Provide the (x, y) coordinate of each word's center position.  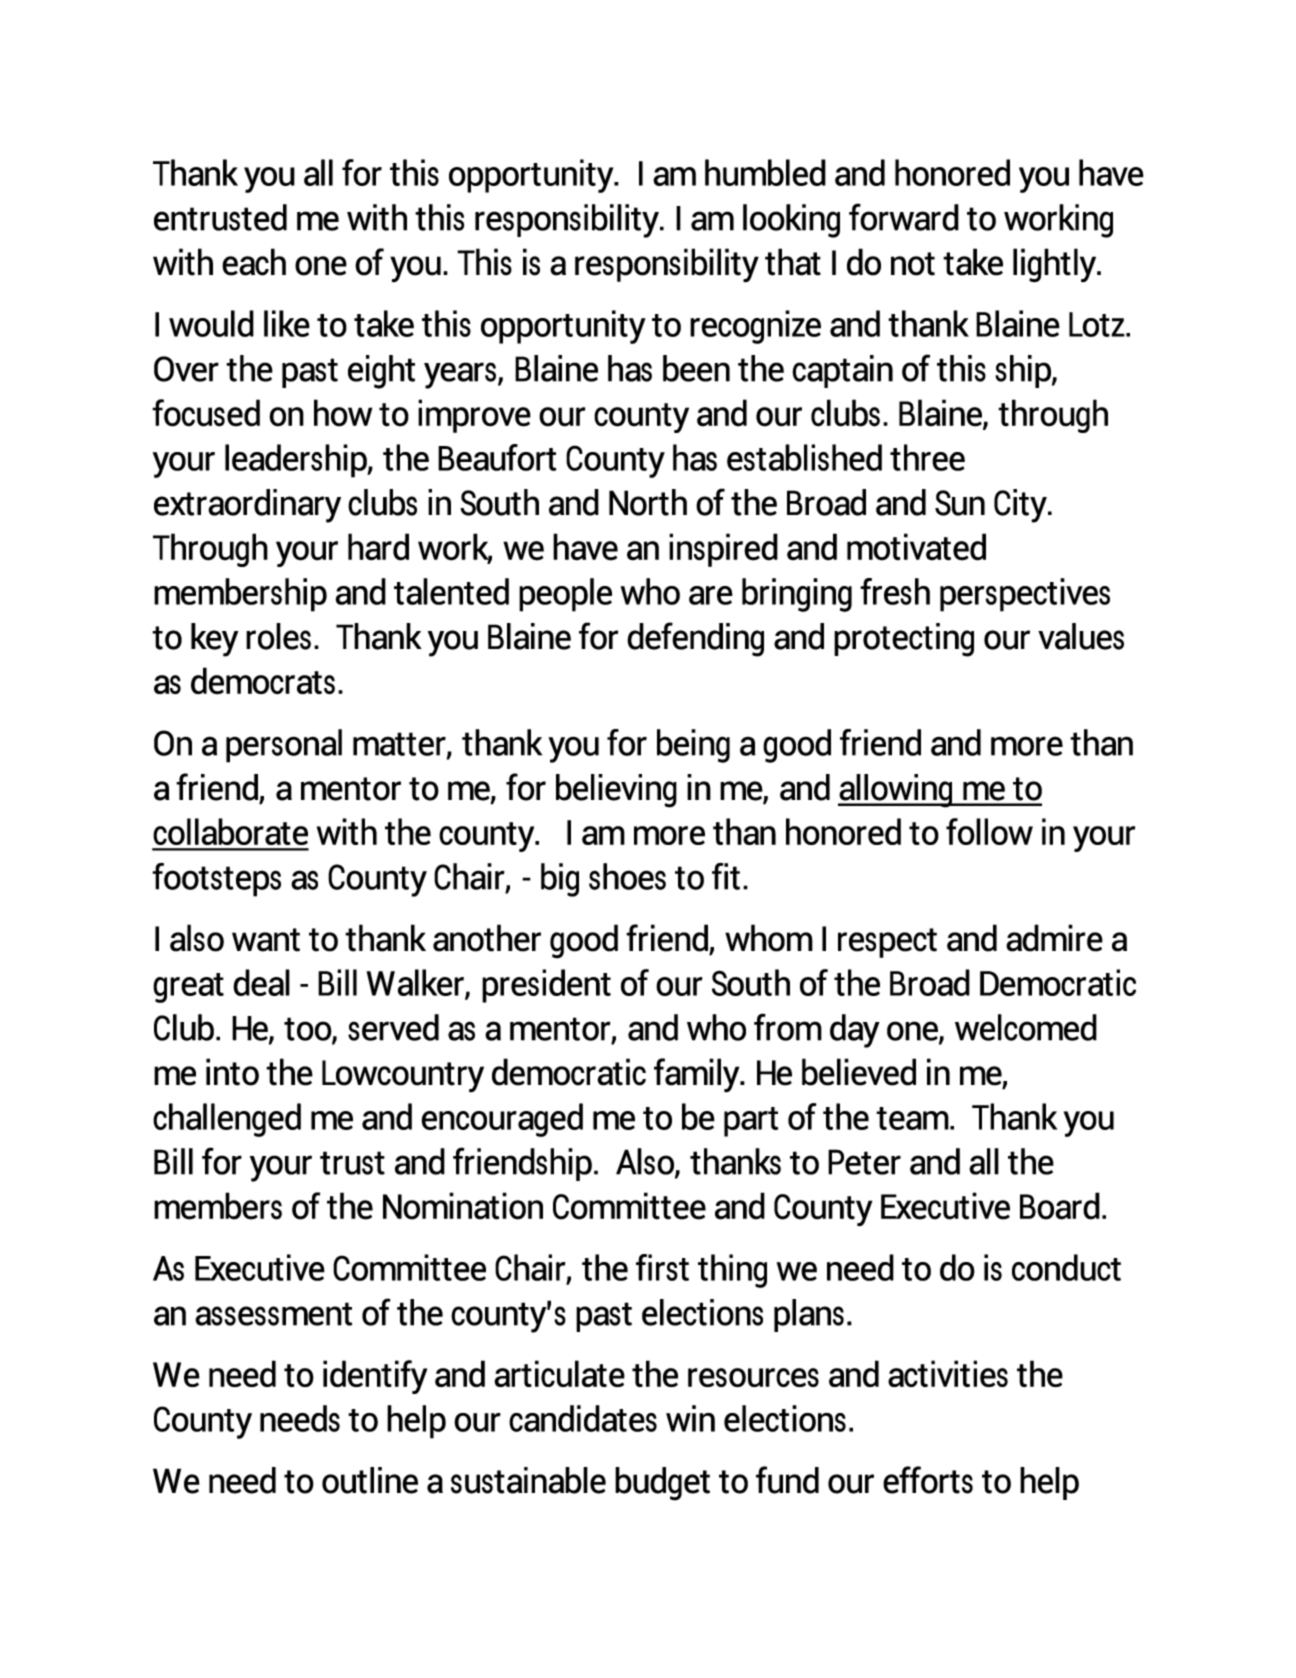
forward (904, 217)
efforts (928, 1480)
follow (989, 831)
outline (370, 1480)
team (913, 1118)
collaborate (230, 831)
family (698, 1075)
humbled (765, 172)
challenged (227, 1120)
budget (662, 1484)
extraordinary (247, 506)
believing (616, 791)
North (648, 502)
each (254, 262)
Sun (960, 503)
